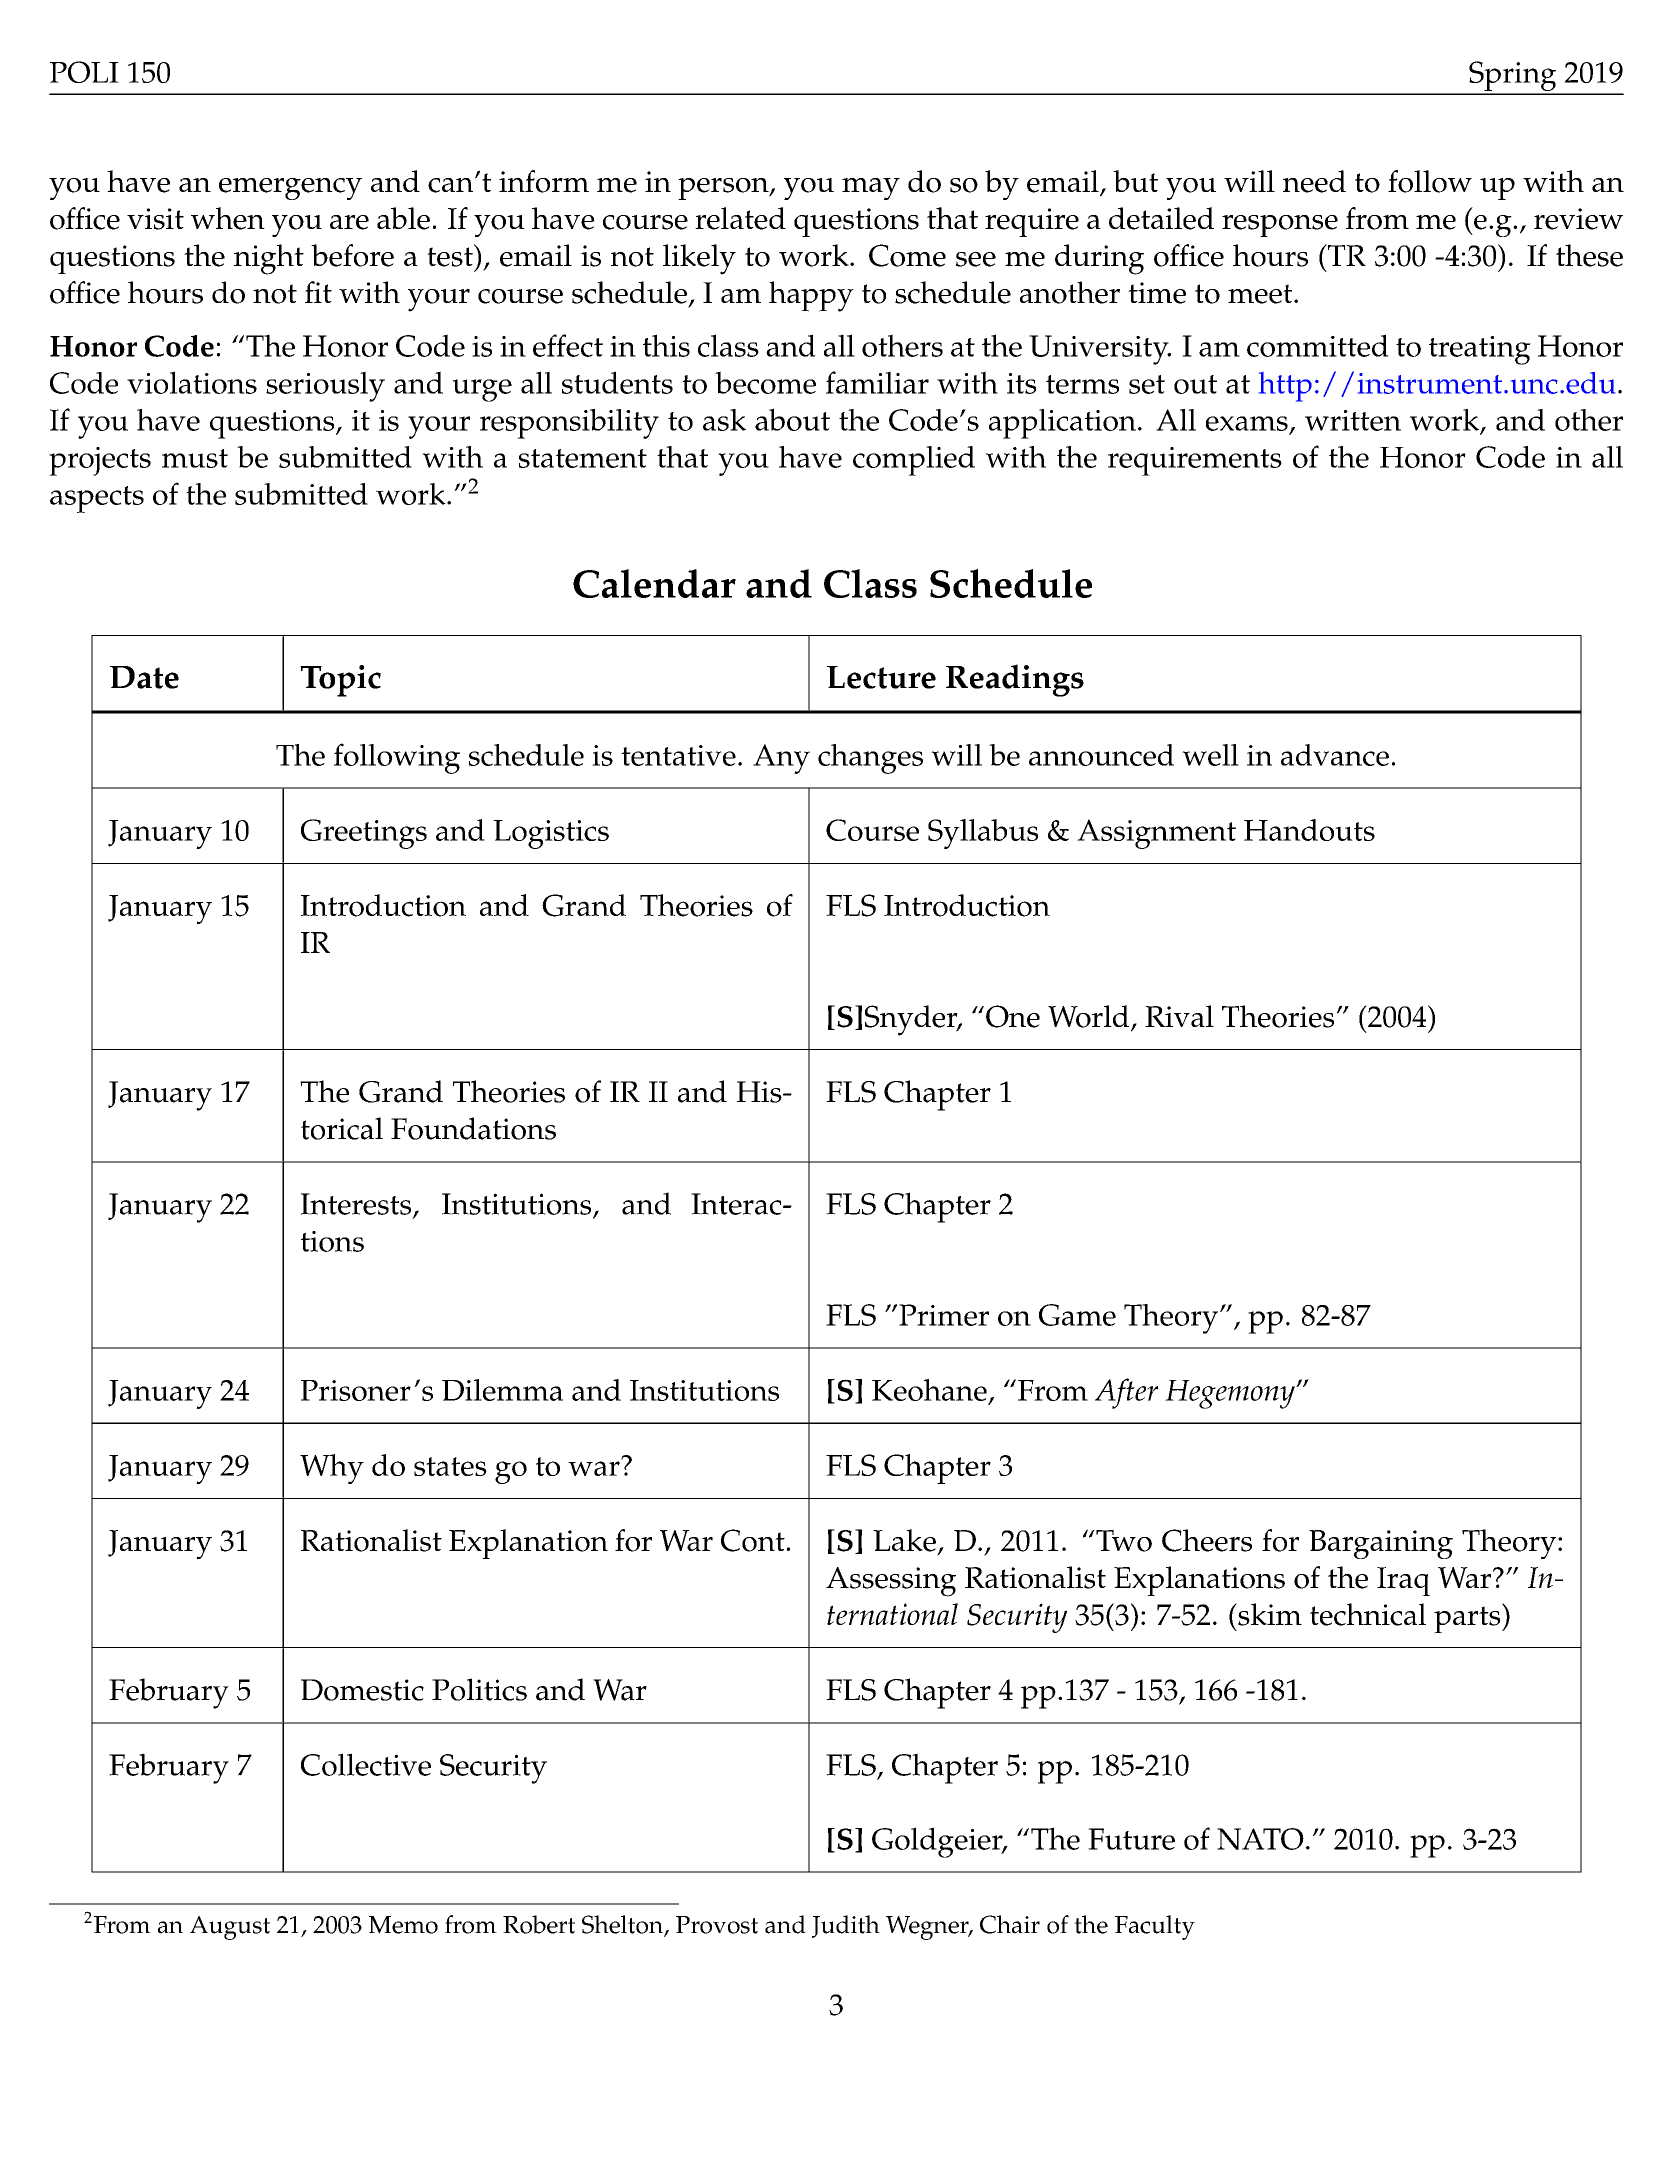  What do you see at coordinates (1381, 1544) in the screenshot?
I see `Bargaining` at bounding box center [1381, 1544].
